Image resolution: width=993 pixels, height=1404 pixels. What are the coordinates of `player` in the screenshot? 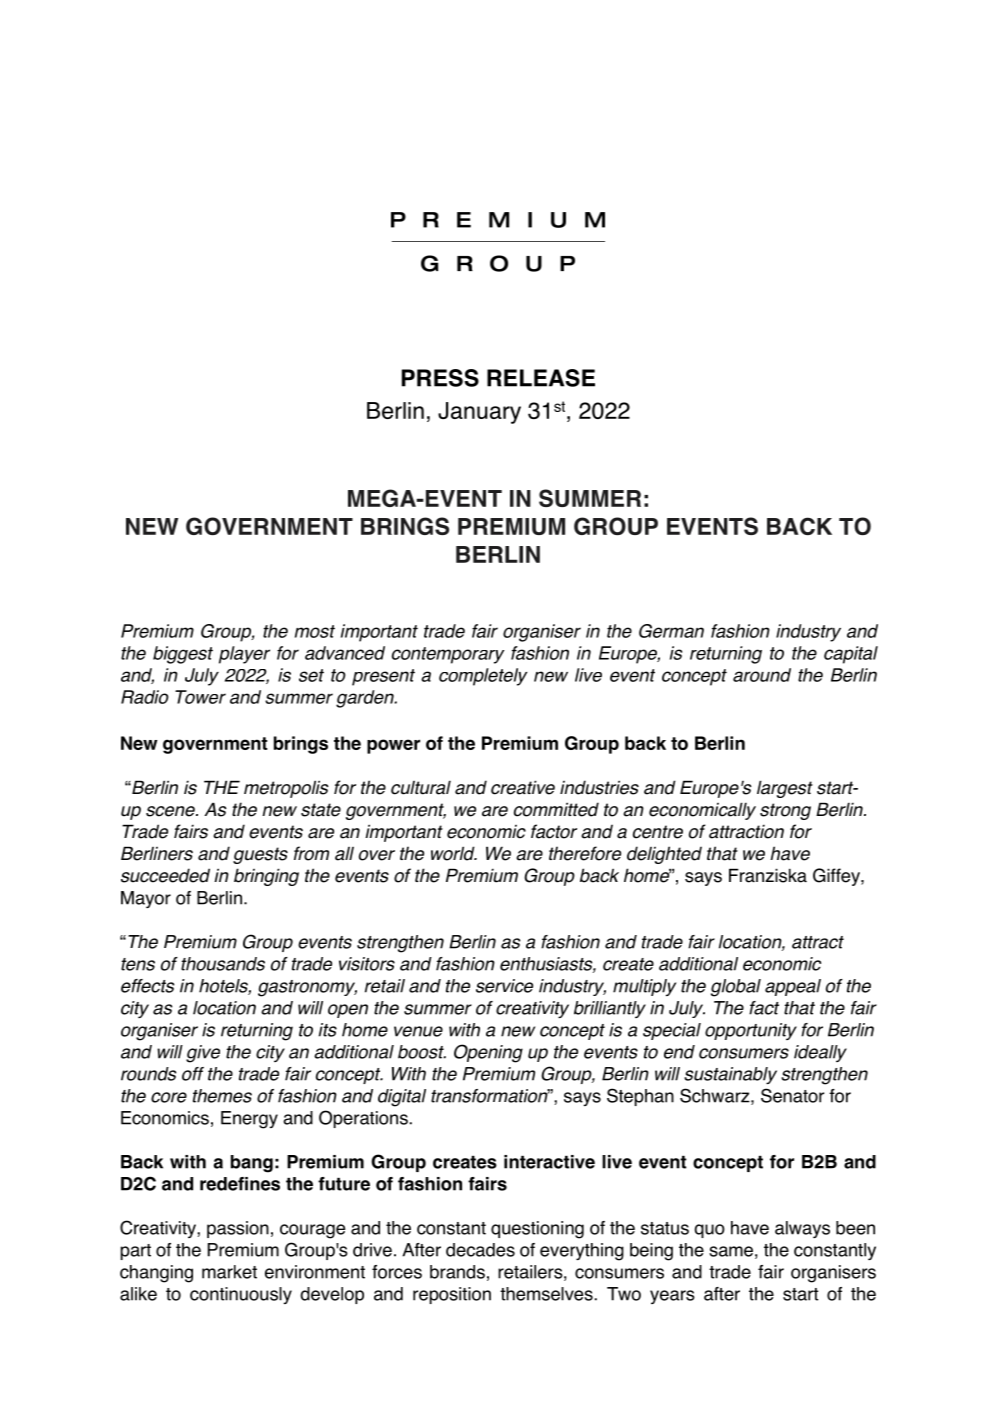 It's located at (244, 655).
